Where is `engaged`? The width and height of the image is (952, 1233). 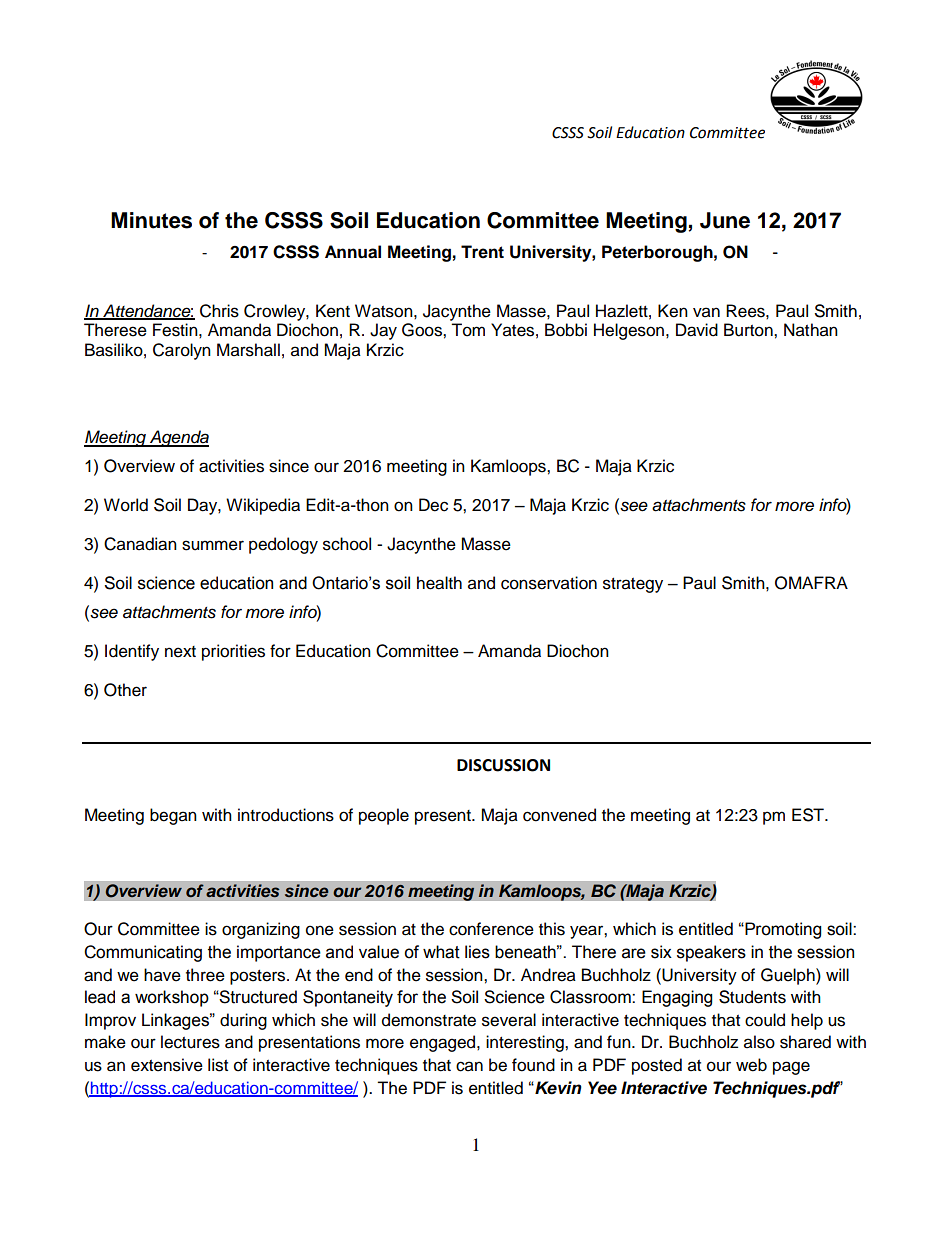 engaged is located at coordinates (444, 1043).
